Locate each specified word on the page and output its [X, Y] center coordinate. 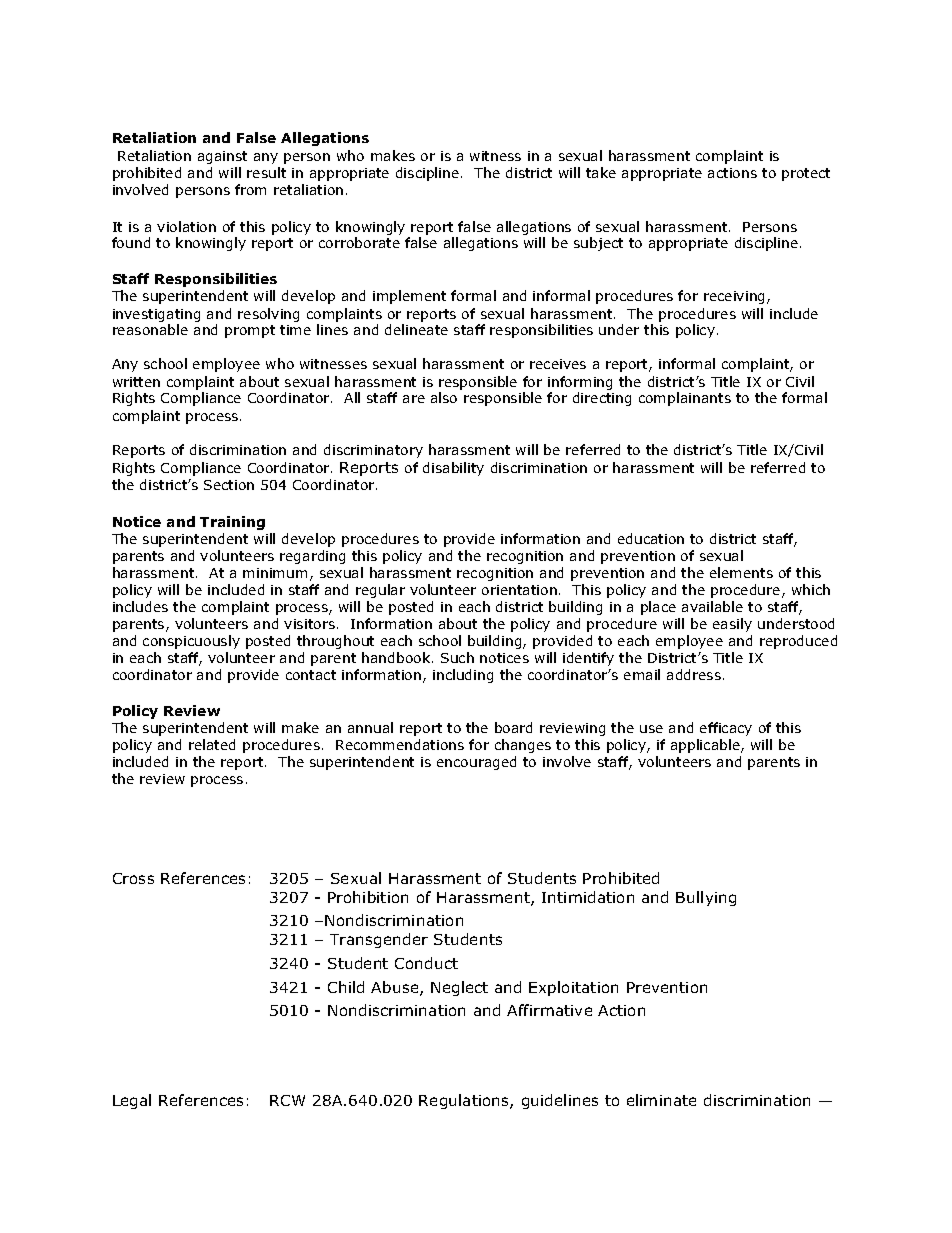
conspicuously [191, 642]
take [601, 172]
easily [732, 625]
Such [457, 657]
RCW [287, 1100]
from [250, 189]
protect [806, 174]
